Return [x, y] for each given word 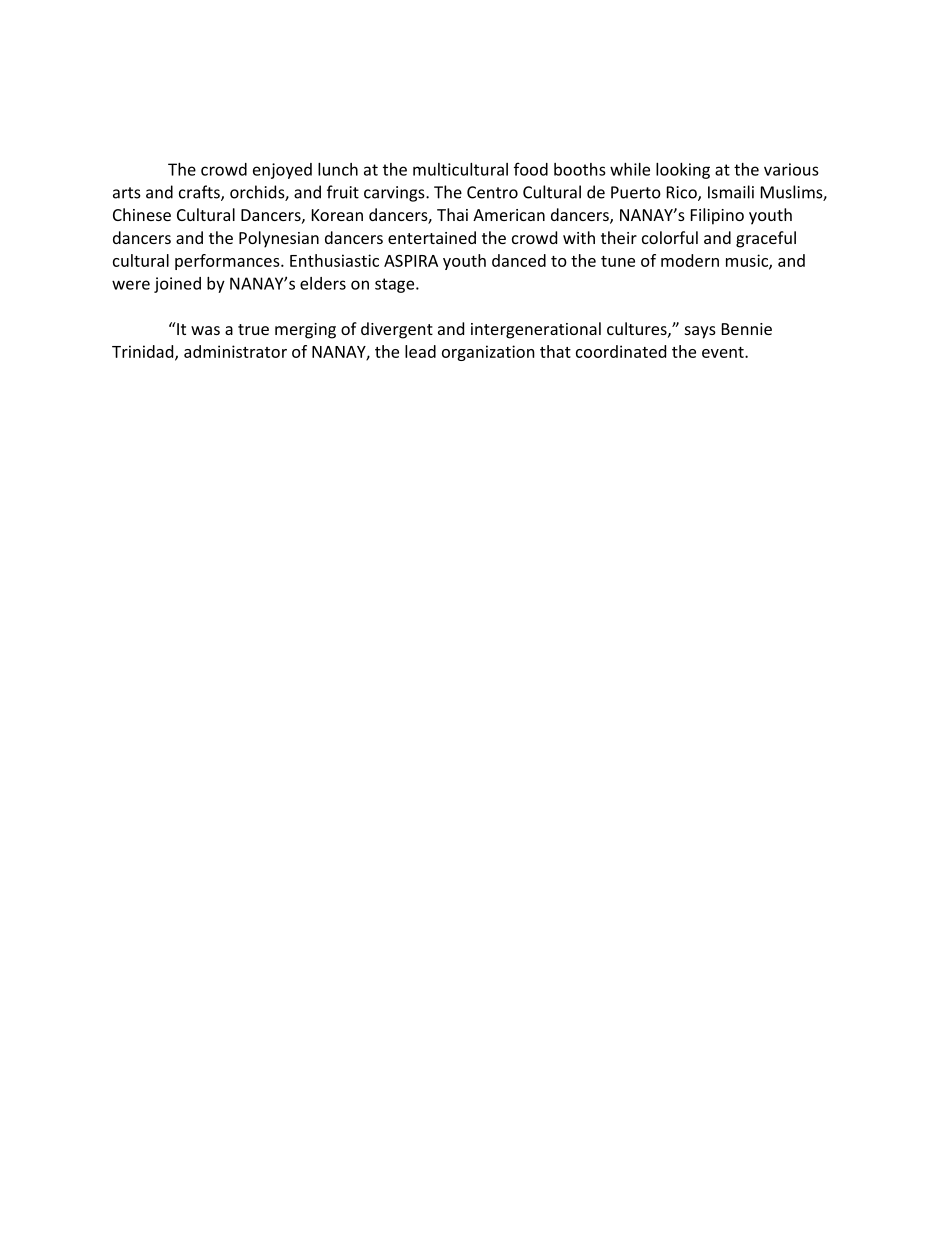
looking [683, 171]
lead [420, 351]
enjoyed [282, 171]
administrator [235, 351]
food [531, 169]
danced [519, 260]
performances [228, 262]
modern [690, 260]
